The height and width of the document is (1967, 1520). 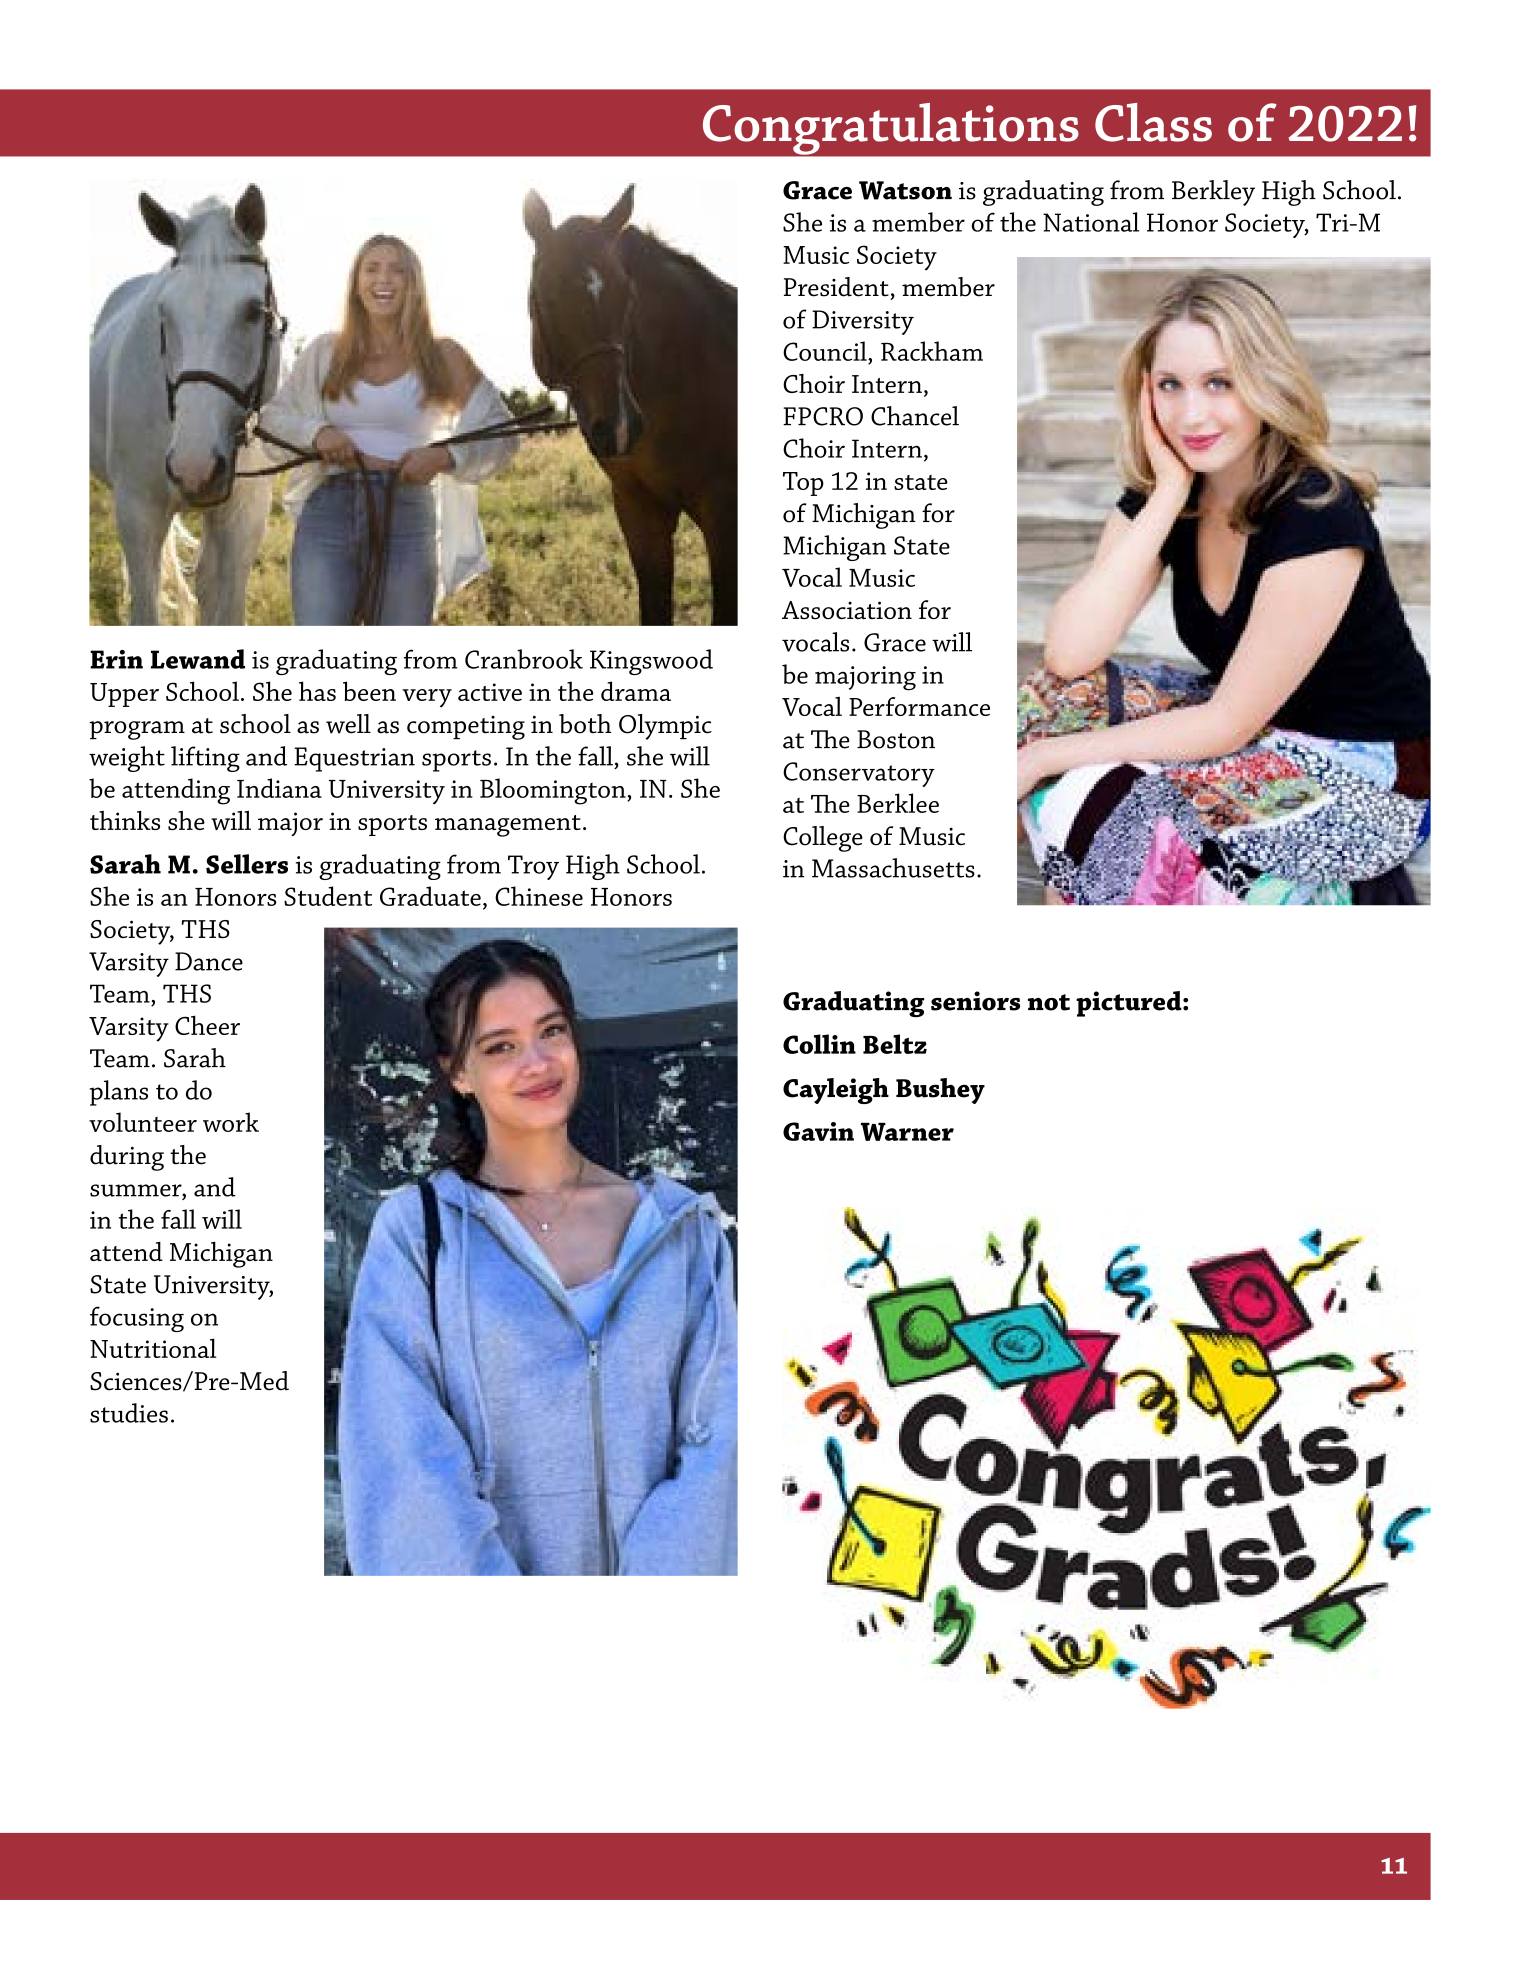 What do you see at coordinates (818, 1131) in the document?
I see `Gavin` at bounding box center [818, 1131].
